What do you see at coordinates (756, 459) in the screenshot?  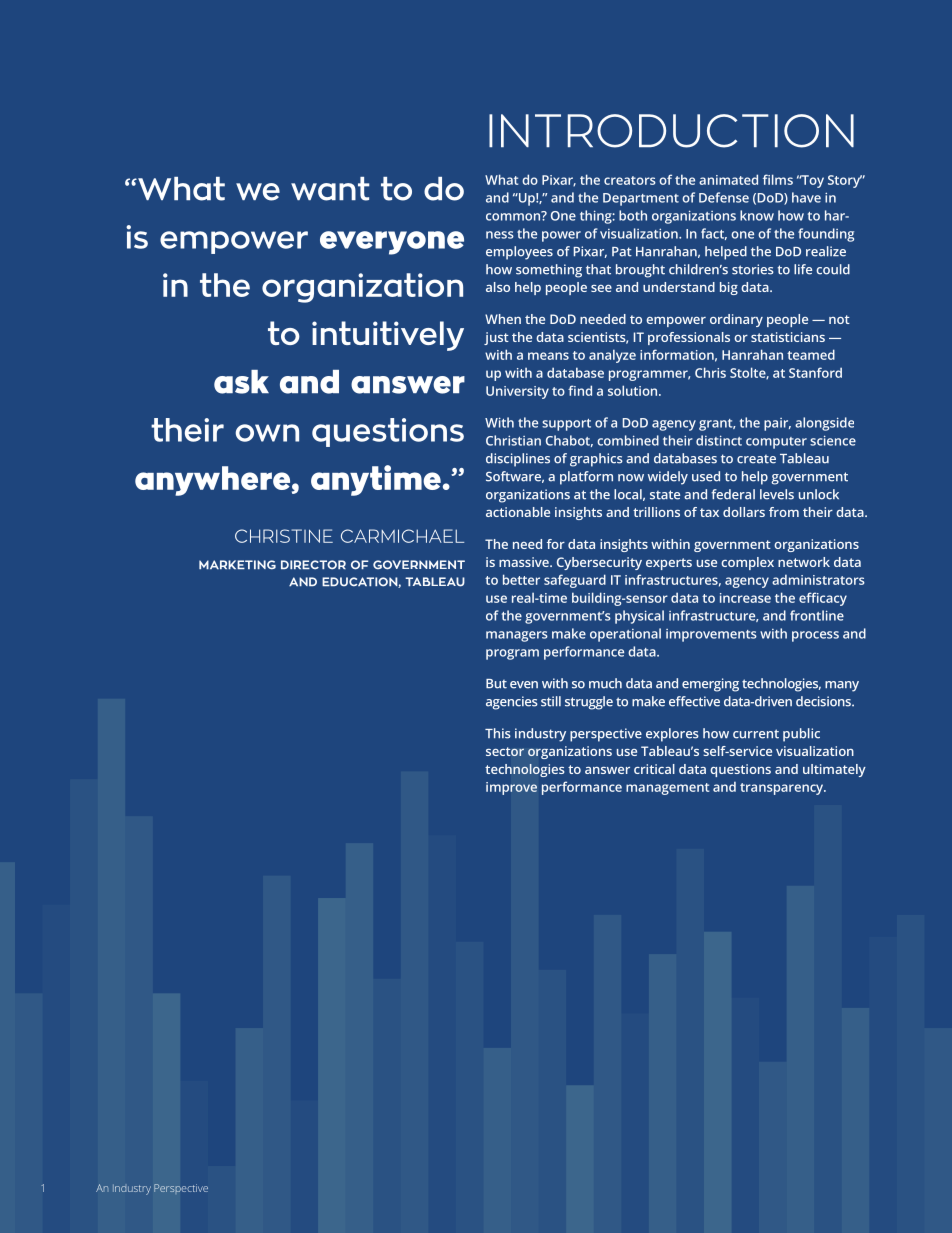 I see `create` at bounding box center [756, 459].
